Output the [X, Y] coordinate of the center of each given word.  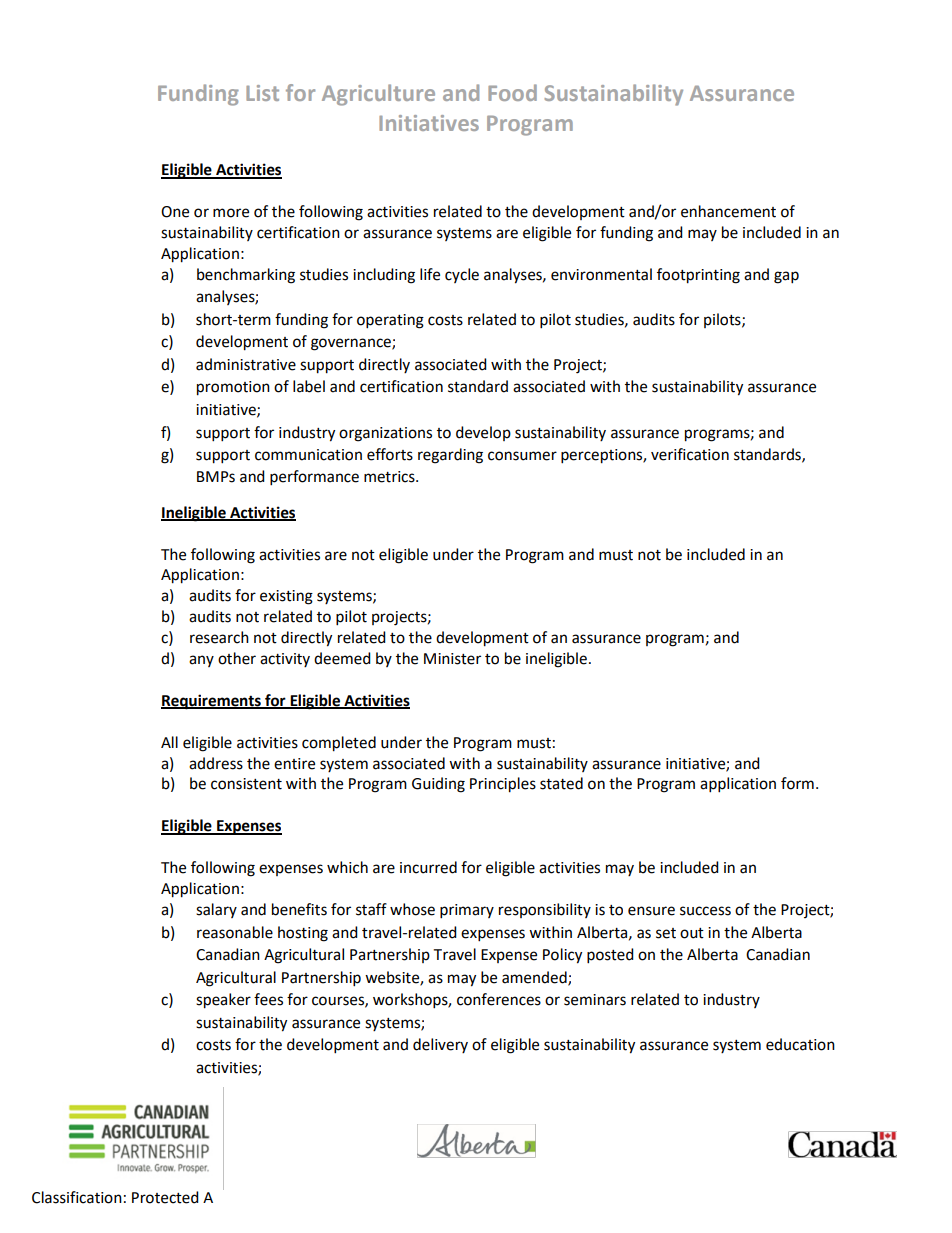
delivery [440, 1045]
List [262, 93]
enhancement [728, 211]
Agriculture [378, 95]
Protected [165, 1197]
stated [561, 783]
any [201, 661]
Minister [452, 659]
